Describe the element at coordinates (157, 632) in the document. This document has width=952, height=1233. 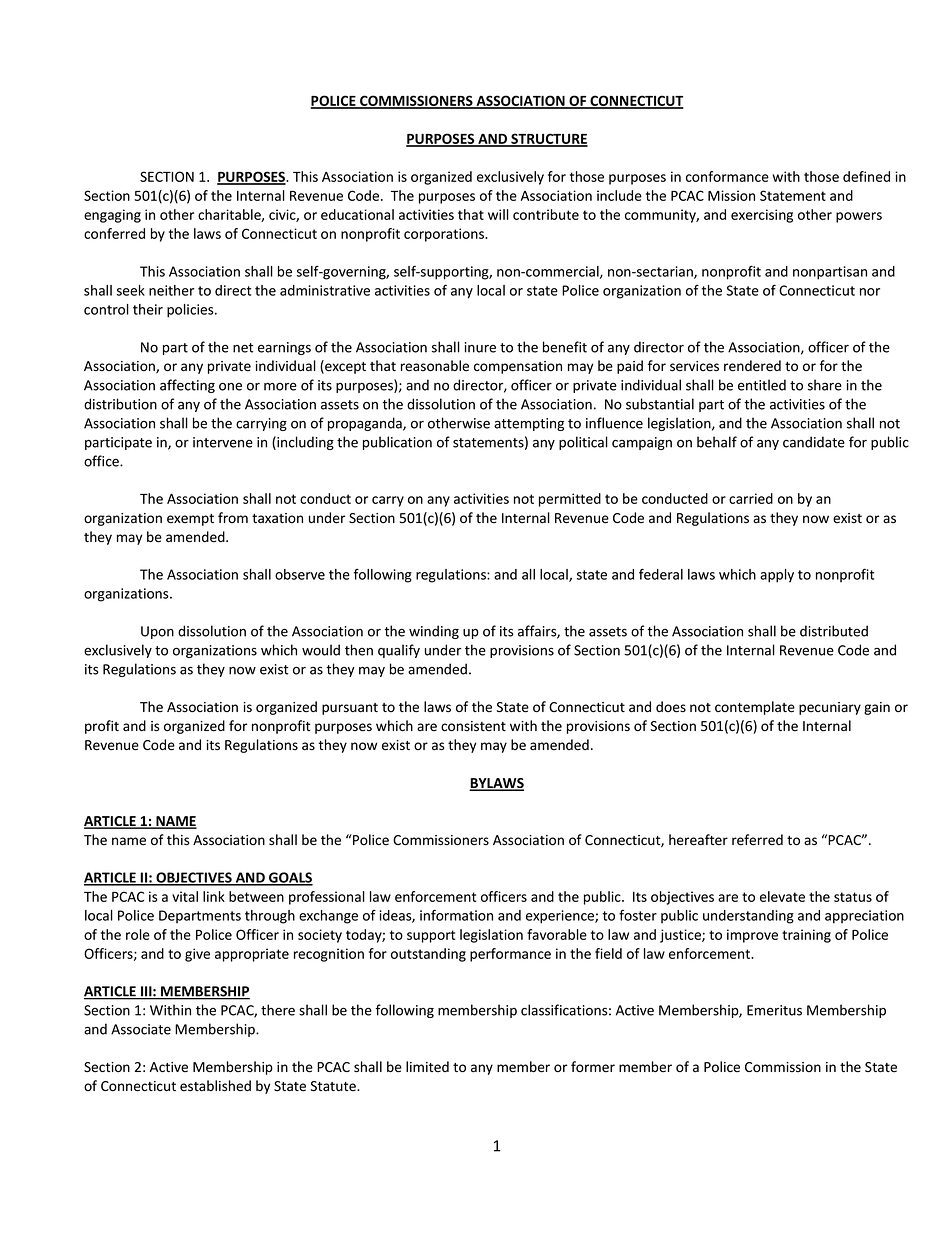
I see `Upon` at that location.
